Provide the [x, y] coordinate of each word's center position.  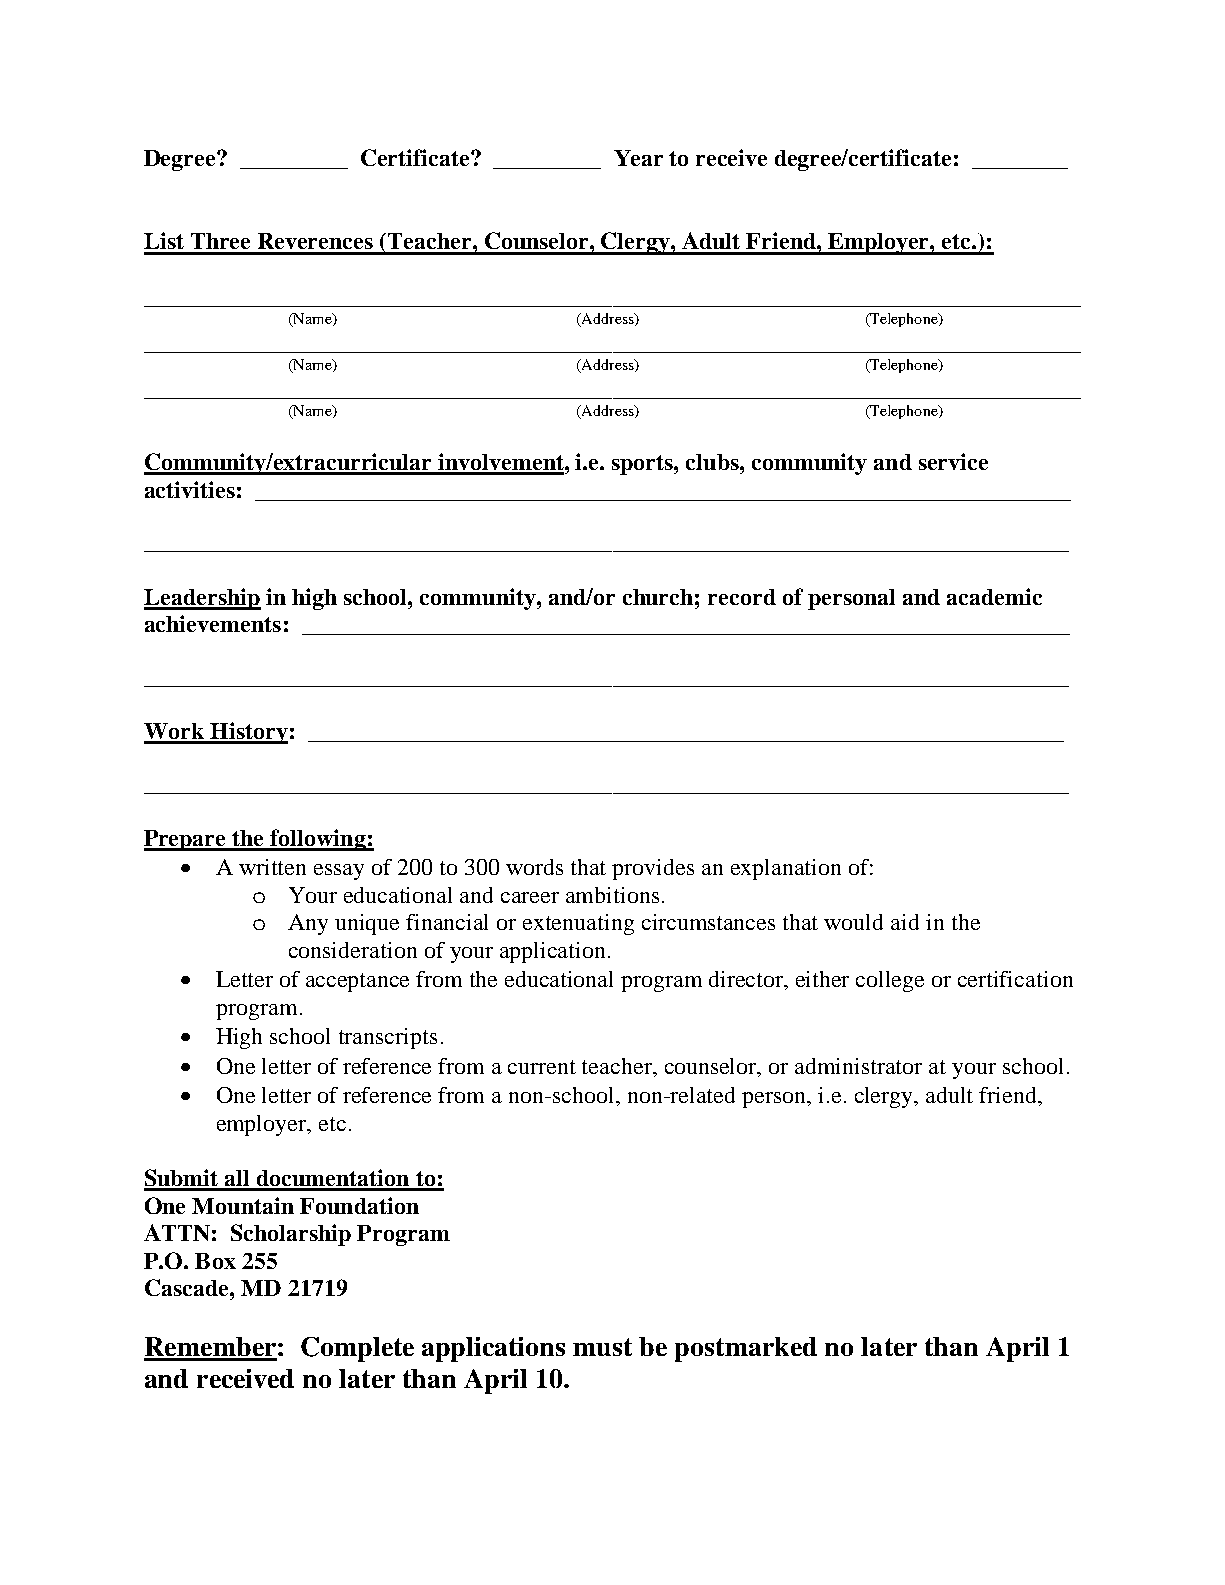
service [953, 461]
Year [638, 158]
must [602, 1347]
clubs [713, 462]
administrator [858, 1066]
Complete [357, 1349]
